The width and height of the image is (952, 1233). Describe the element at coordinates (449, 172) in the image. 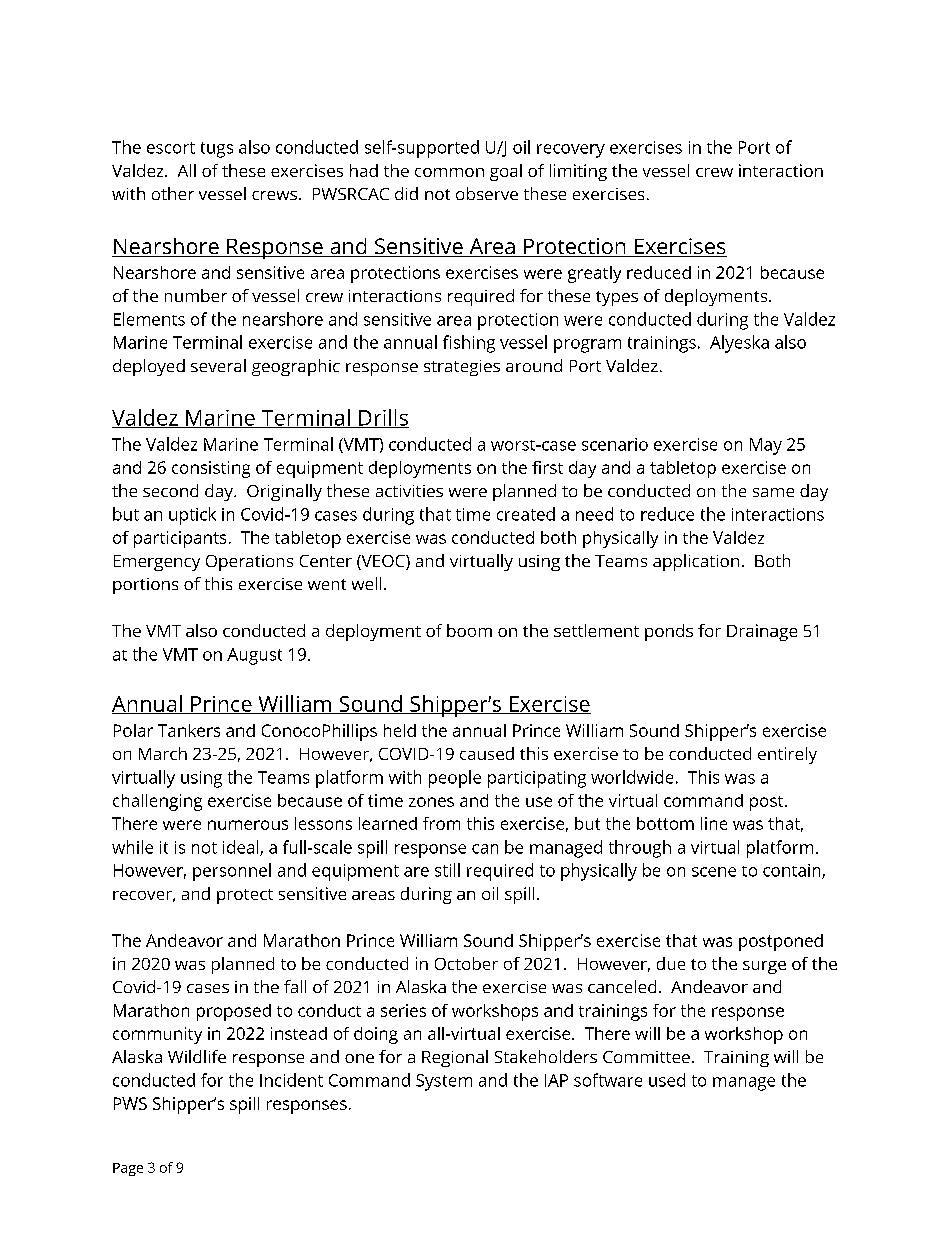

I see `common` at that location.
